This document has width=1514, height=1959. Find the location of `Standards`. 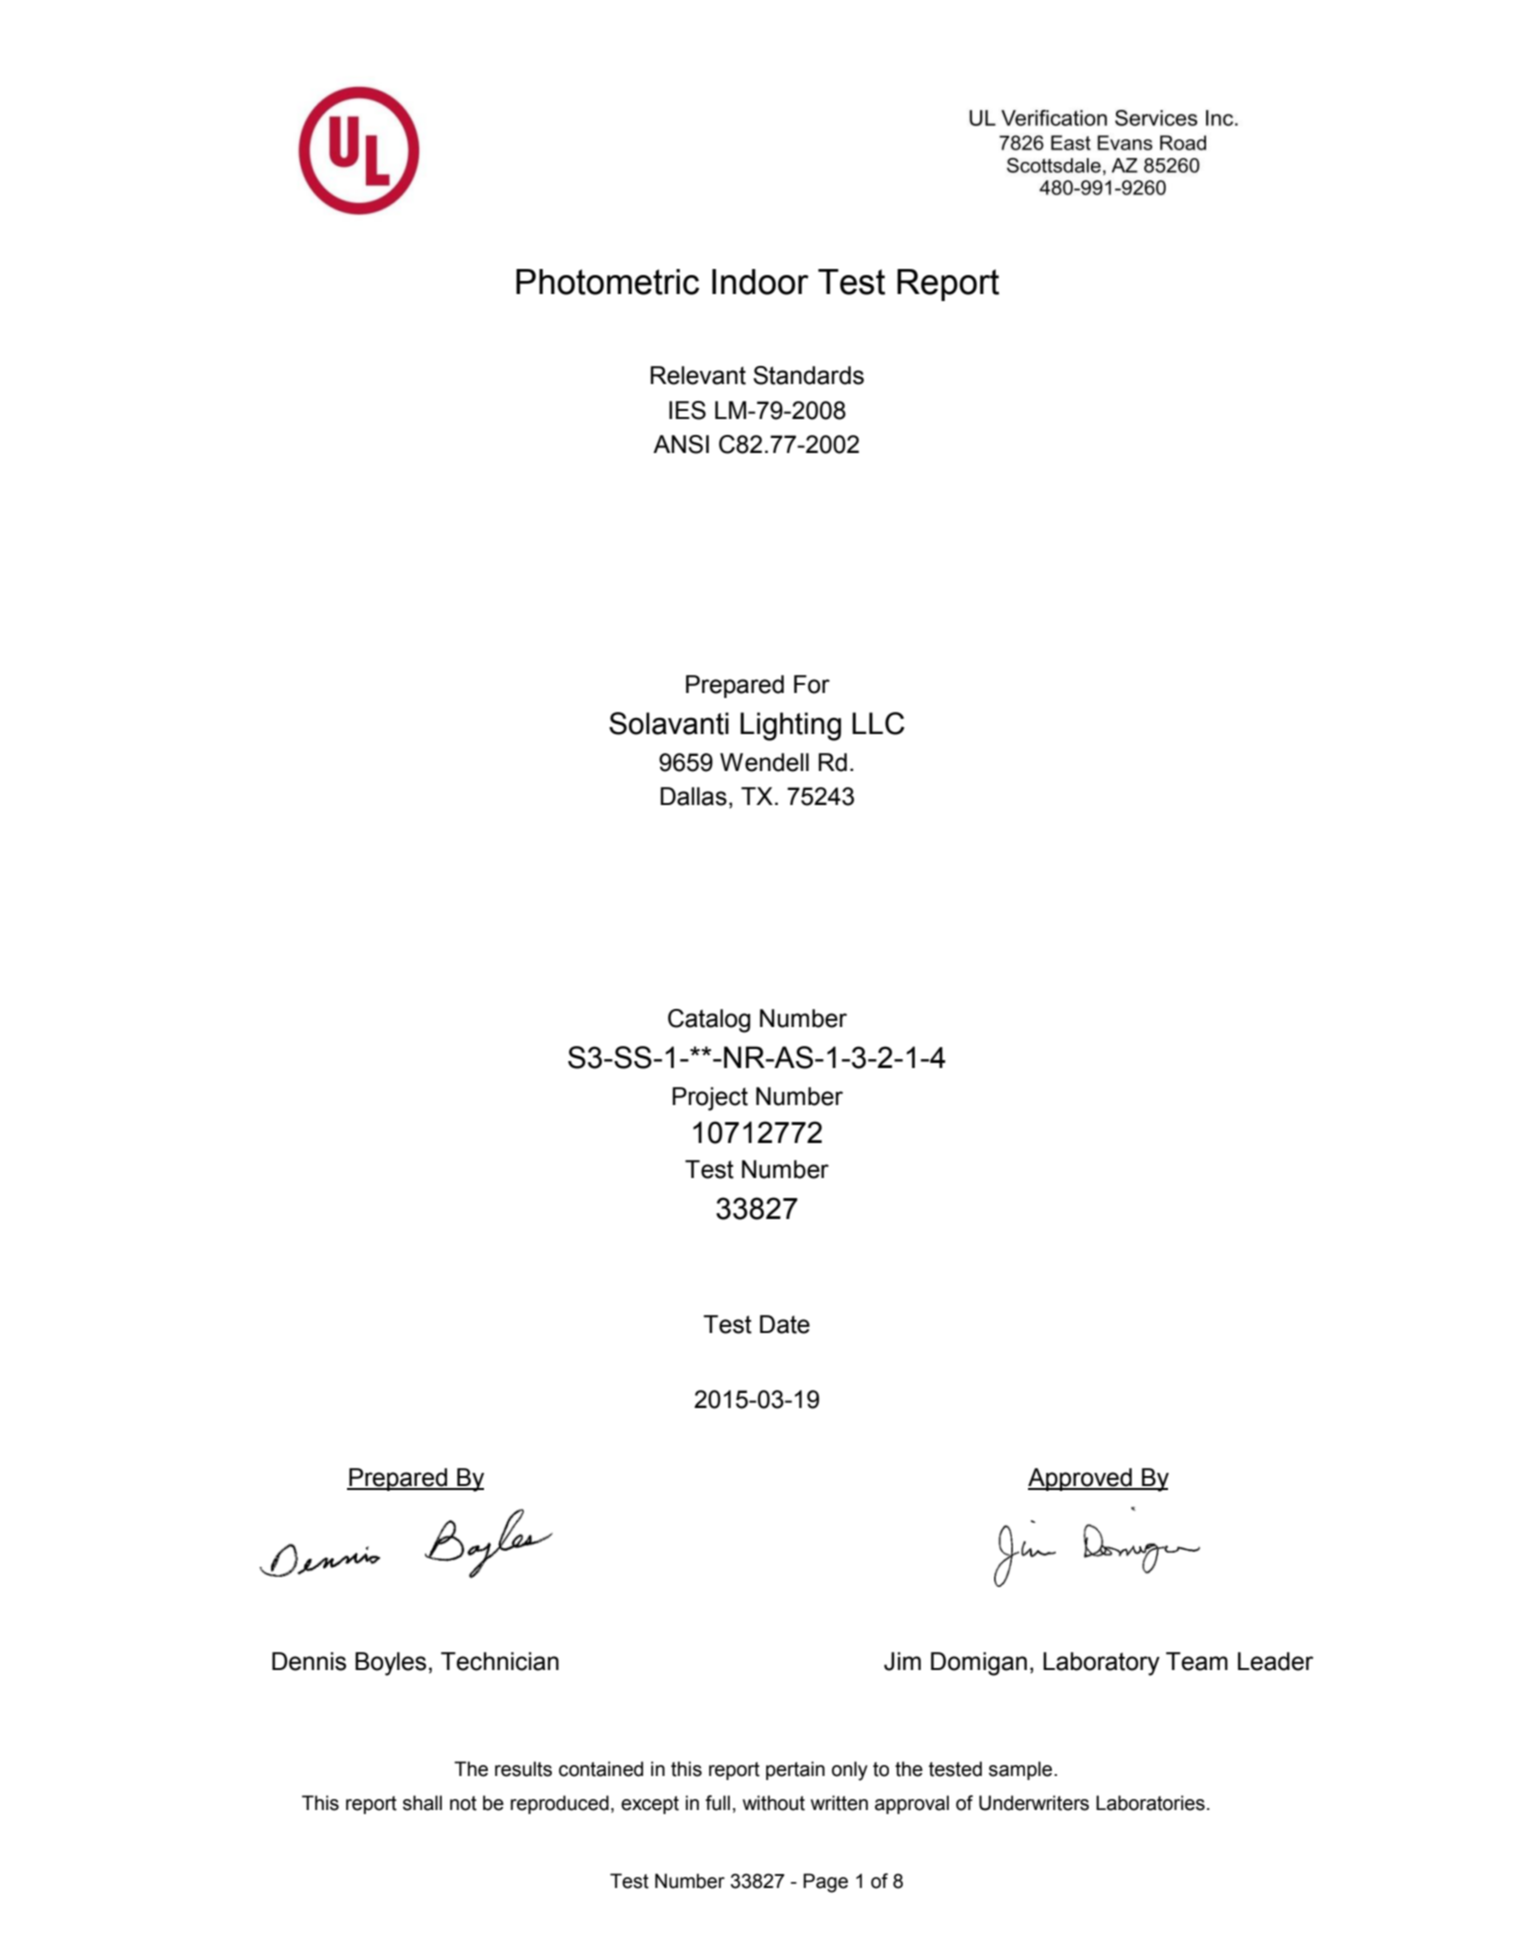

Standards is located at coordinates (808, 375).
